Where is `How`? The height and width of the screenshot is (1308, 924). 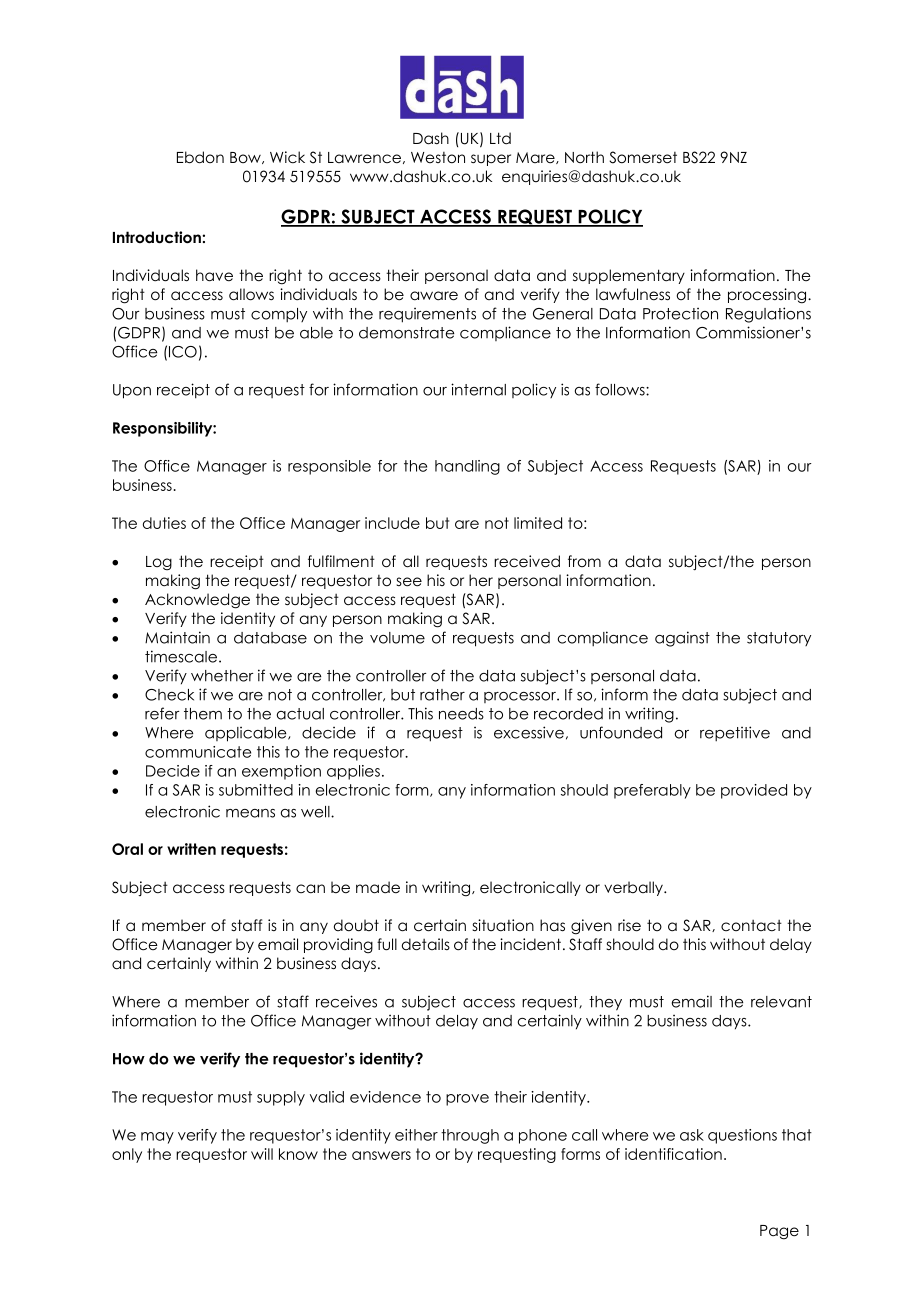 How is located at coordinates (129, 1059).
